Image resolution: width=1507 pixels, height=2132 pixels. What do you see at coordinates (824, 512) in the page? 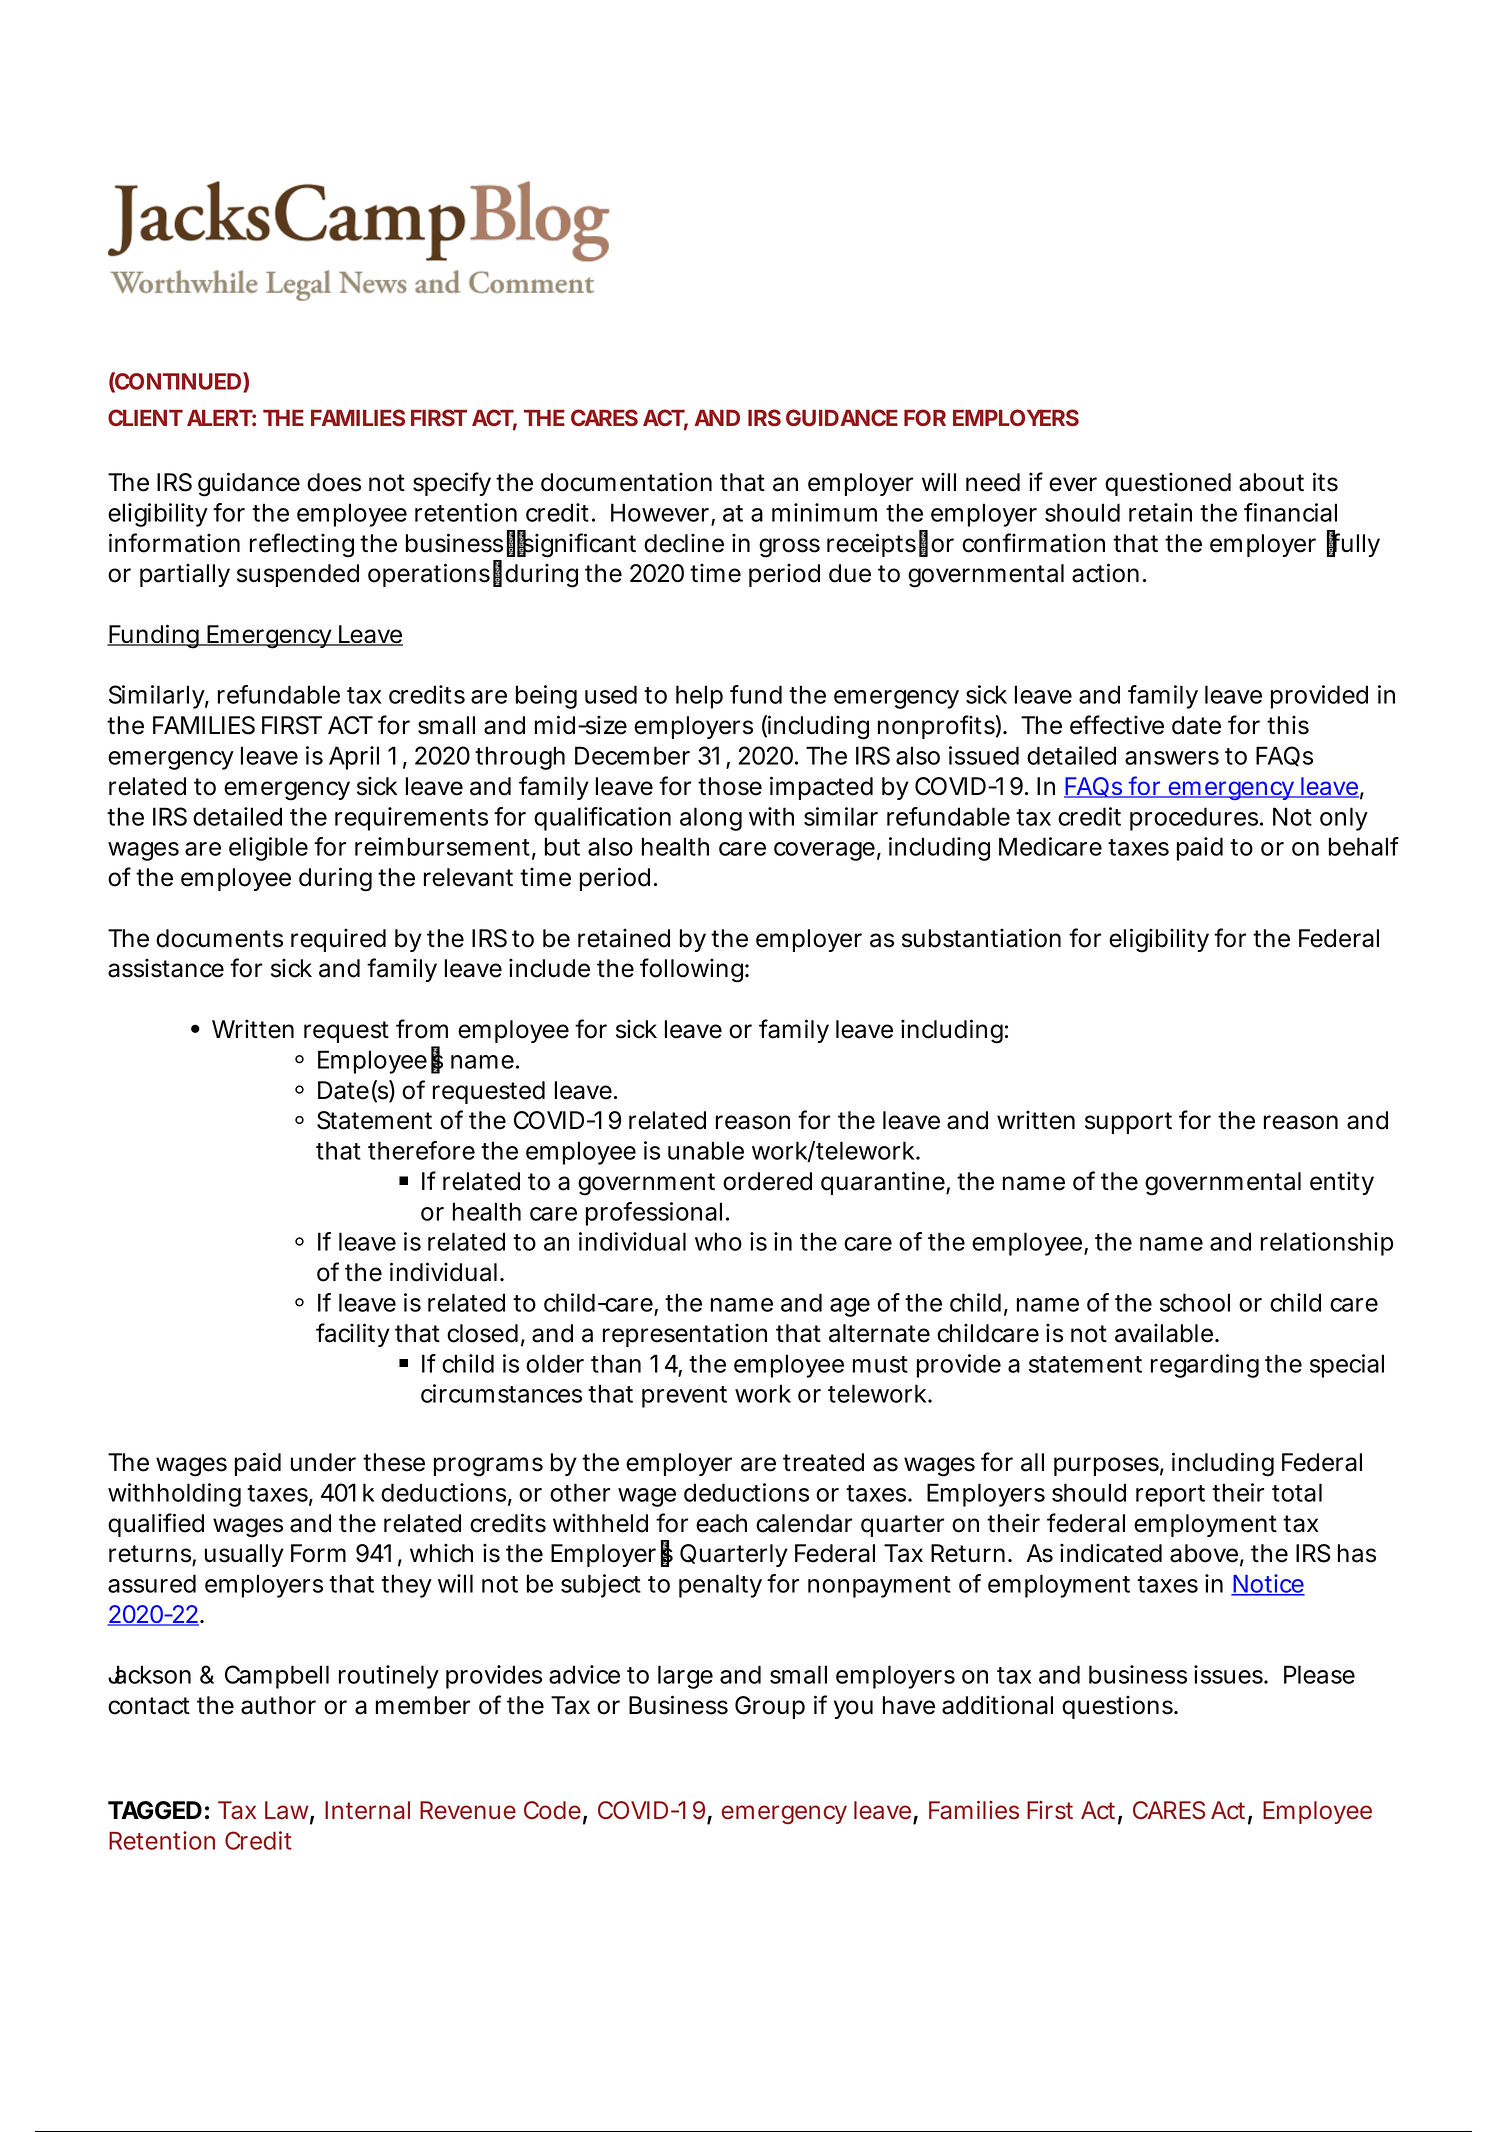
I see `minimum` at bounding box center [824, 512].
